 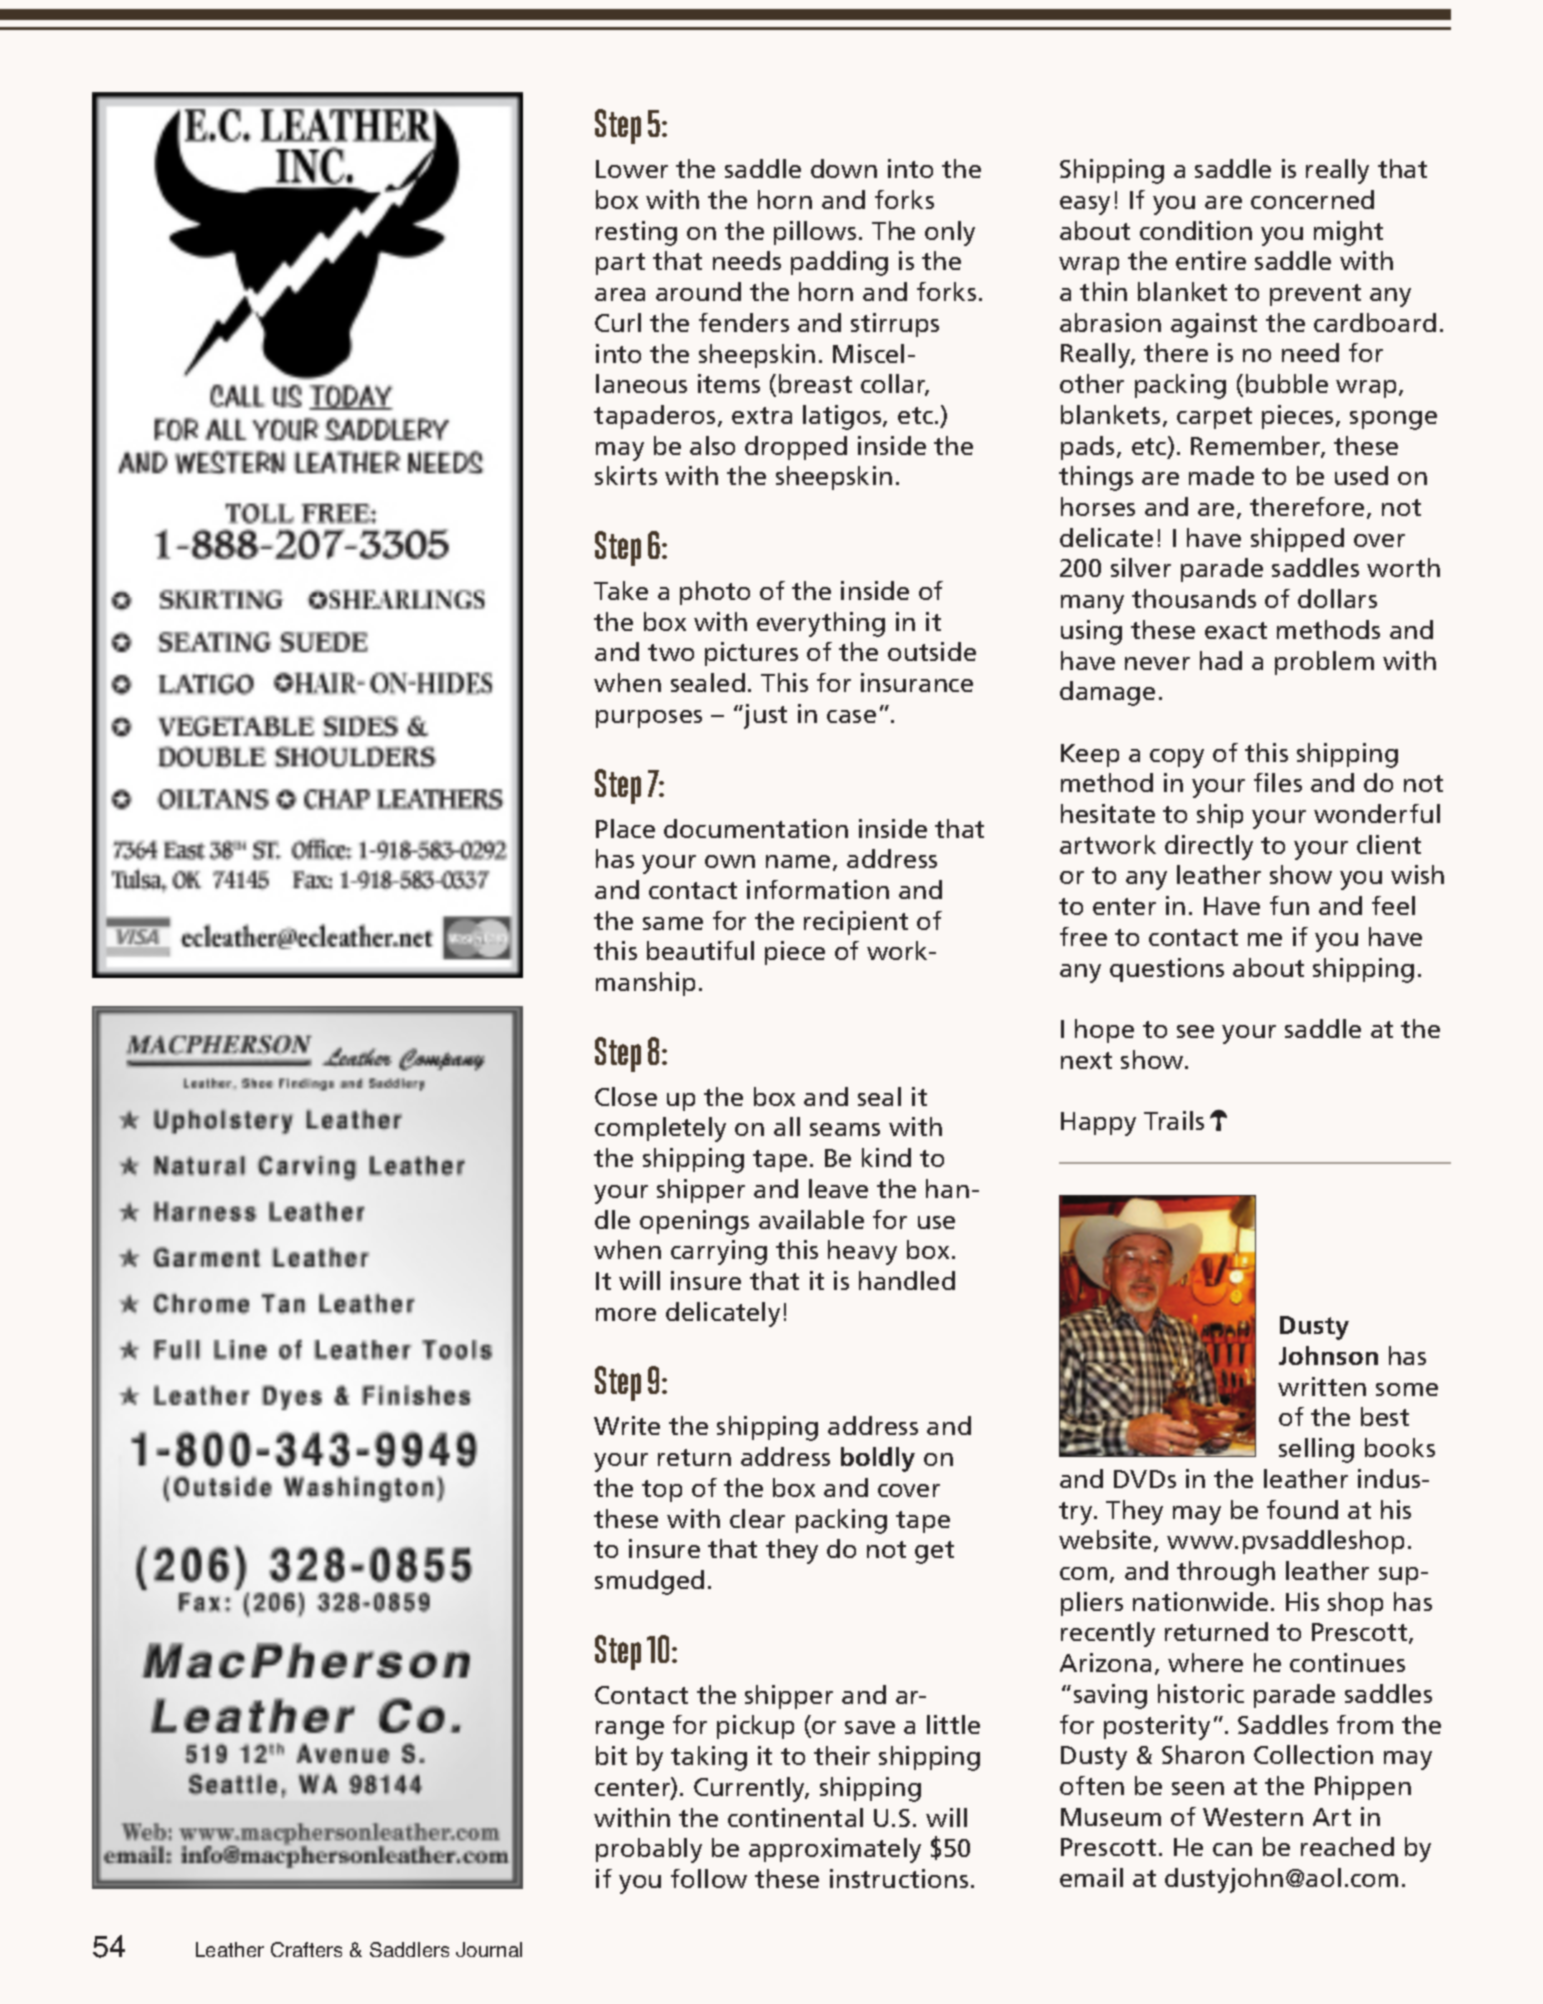 What do you see at coordinates (489, 1949) in the screenshot?
I see `Journal` at bounding box center [489, 1949].
